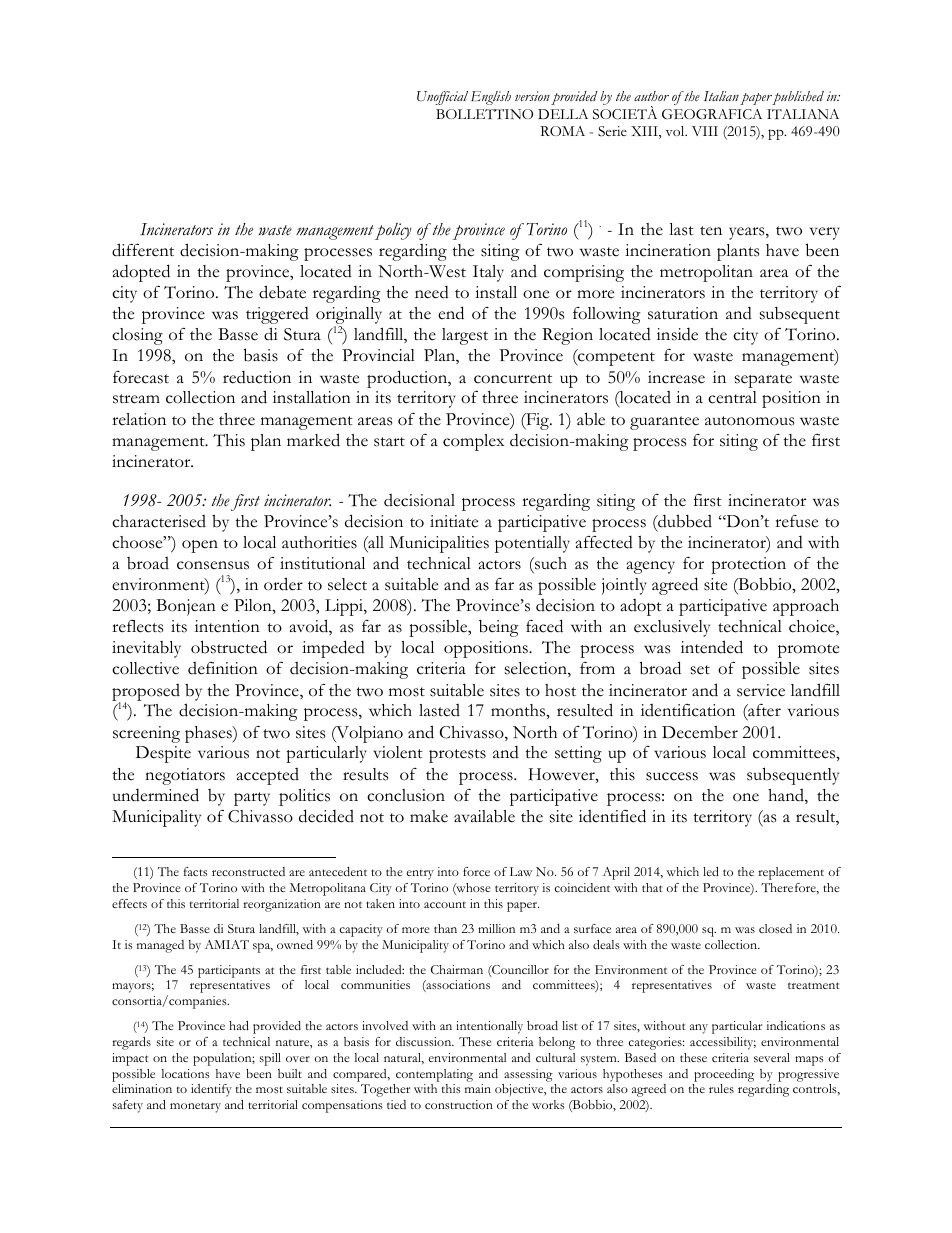  What do you see at coordinates (763, 381) in the page?
I see `separate` at bounding box center [763, 381].
